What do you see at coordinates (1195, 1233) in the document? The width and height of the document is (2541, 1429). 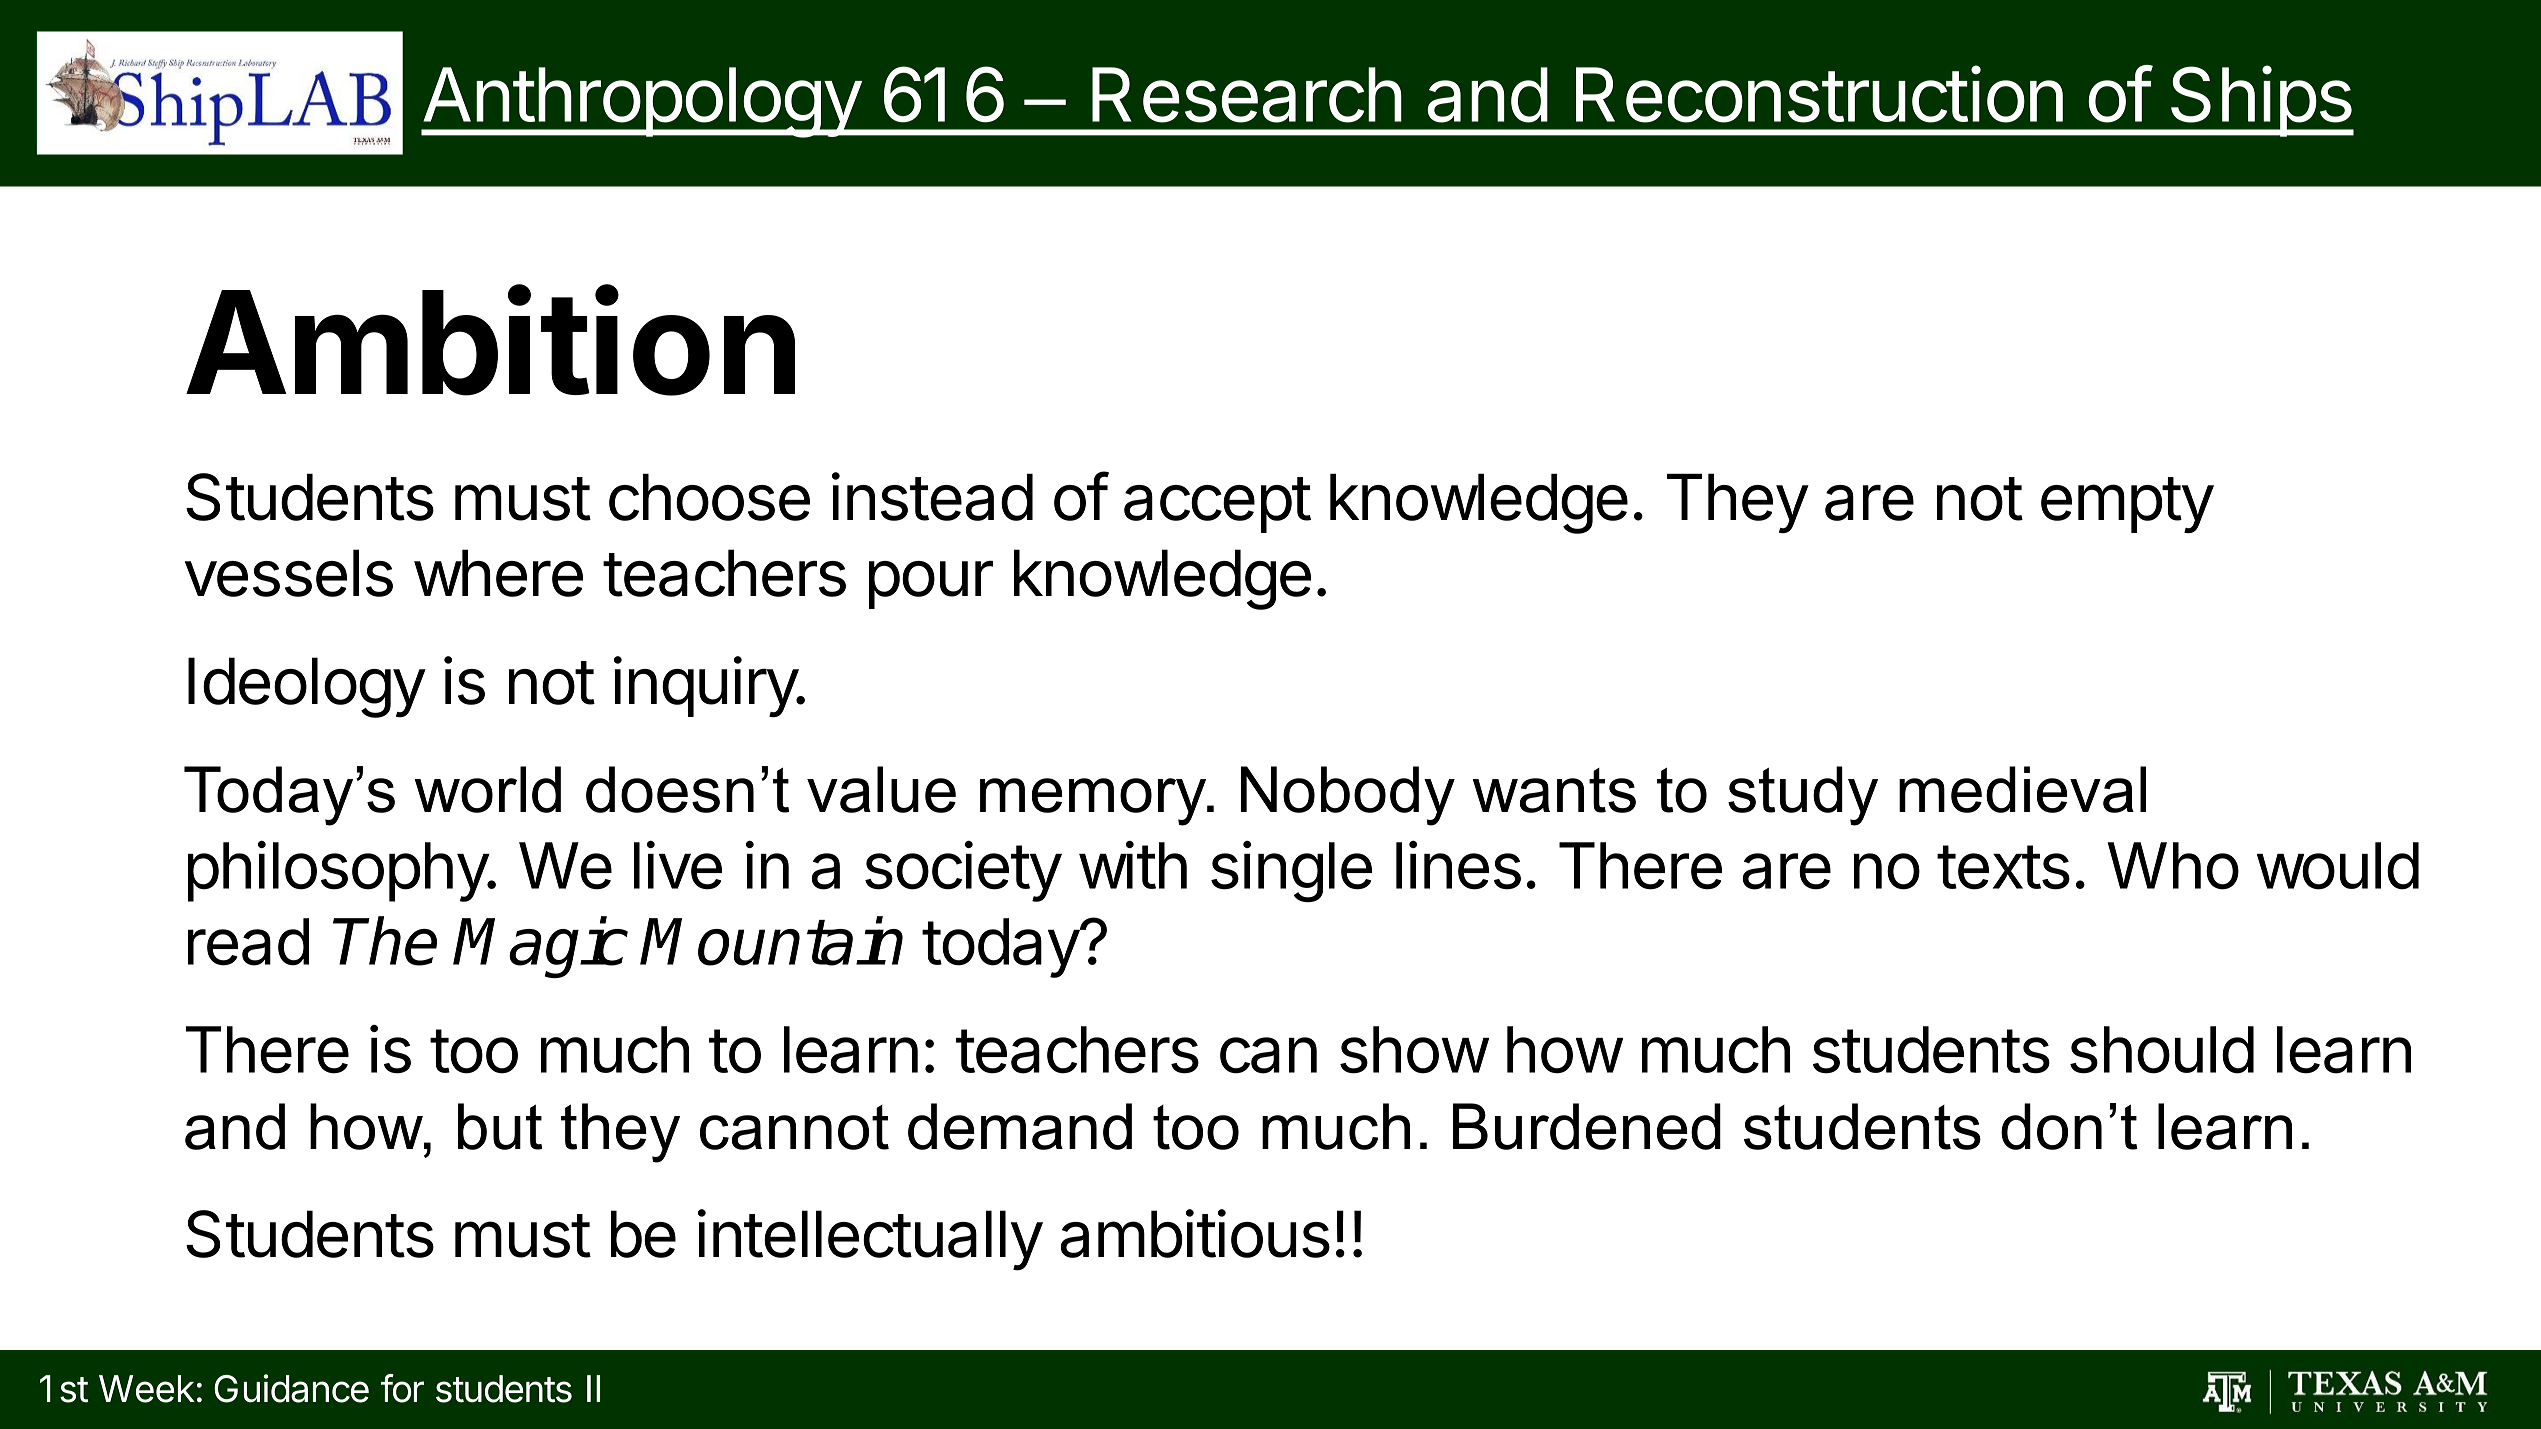 I see `ambitious` at bounding box center [1195, 1233].
